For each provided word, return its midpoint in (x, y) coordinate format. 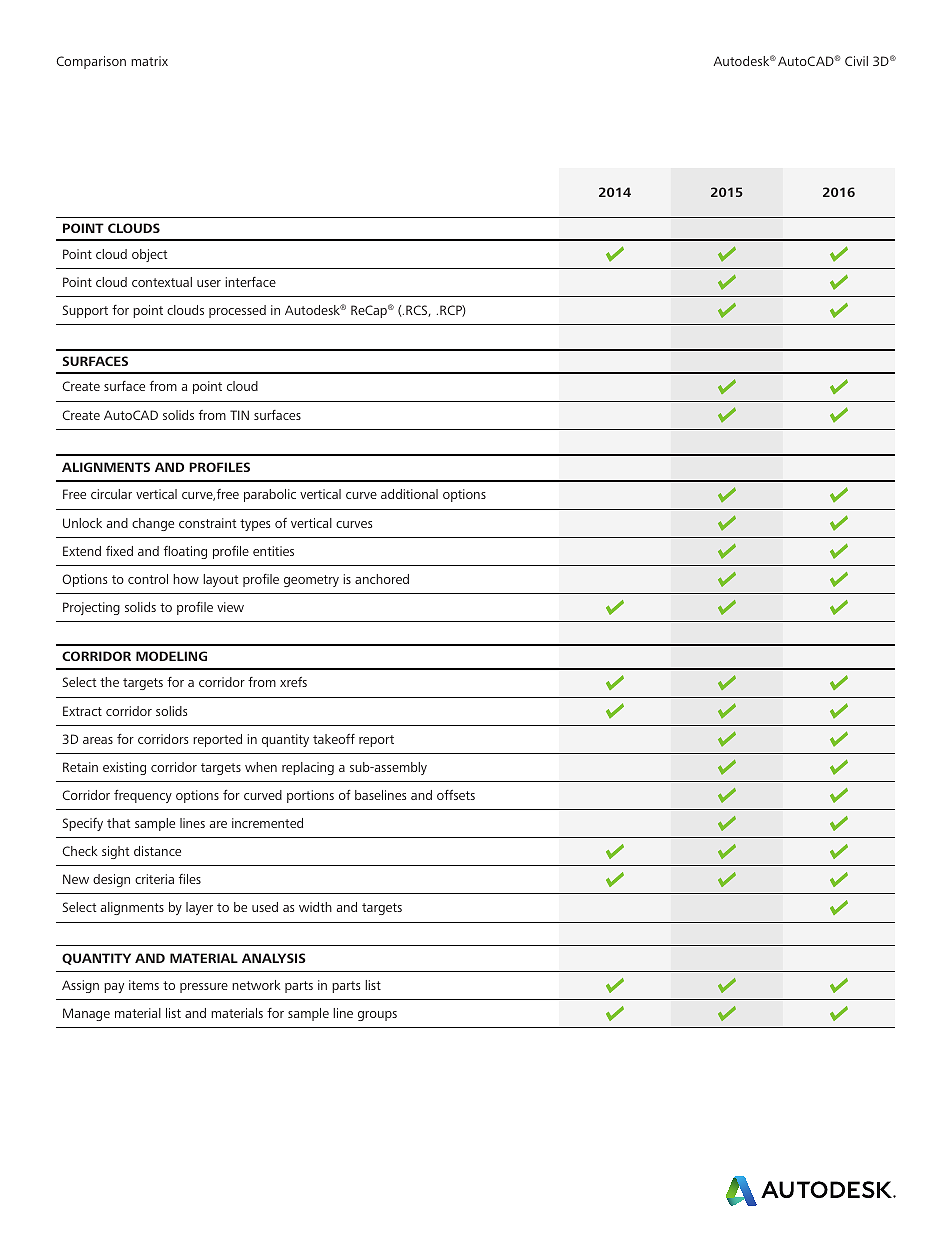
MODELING (171, 656)
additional (409, 494)
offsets (456, 795)
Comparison (91, 62)
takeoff (334, 739)
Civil (856, 61)
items (144, 985)
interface (250, 282)
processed (237, 311)
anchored (382, 579)
